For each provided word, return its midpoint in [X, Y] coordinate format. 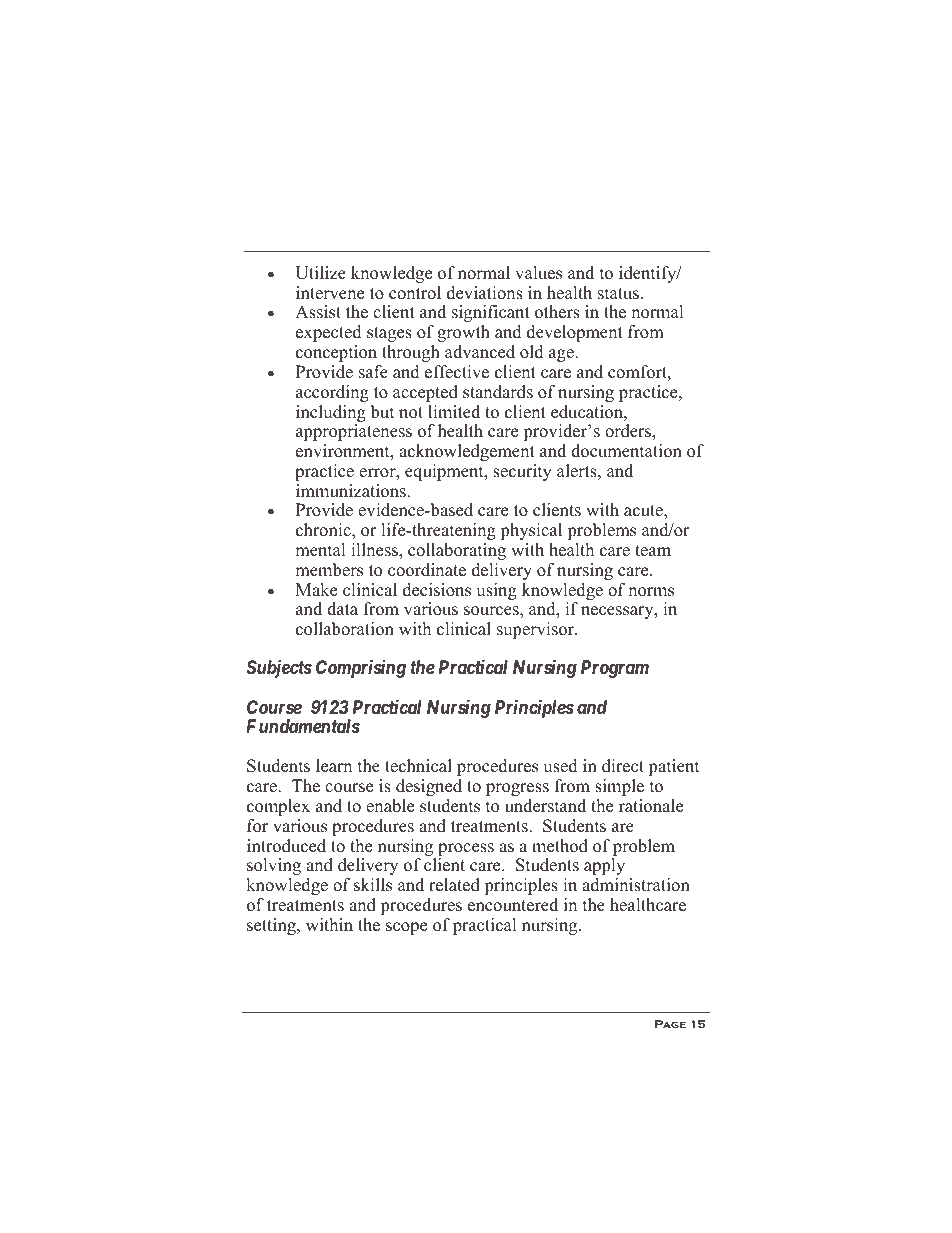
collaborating [457, 551]
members [329, 570]
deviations [485, 293]
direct [623, 766]
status [620, 294]
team [653, 551]
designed [429, 787]
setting [272, 926]
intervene [330, 293]
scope [406, 928]
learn [334, 766]
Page [670, 1024]
